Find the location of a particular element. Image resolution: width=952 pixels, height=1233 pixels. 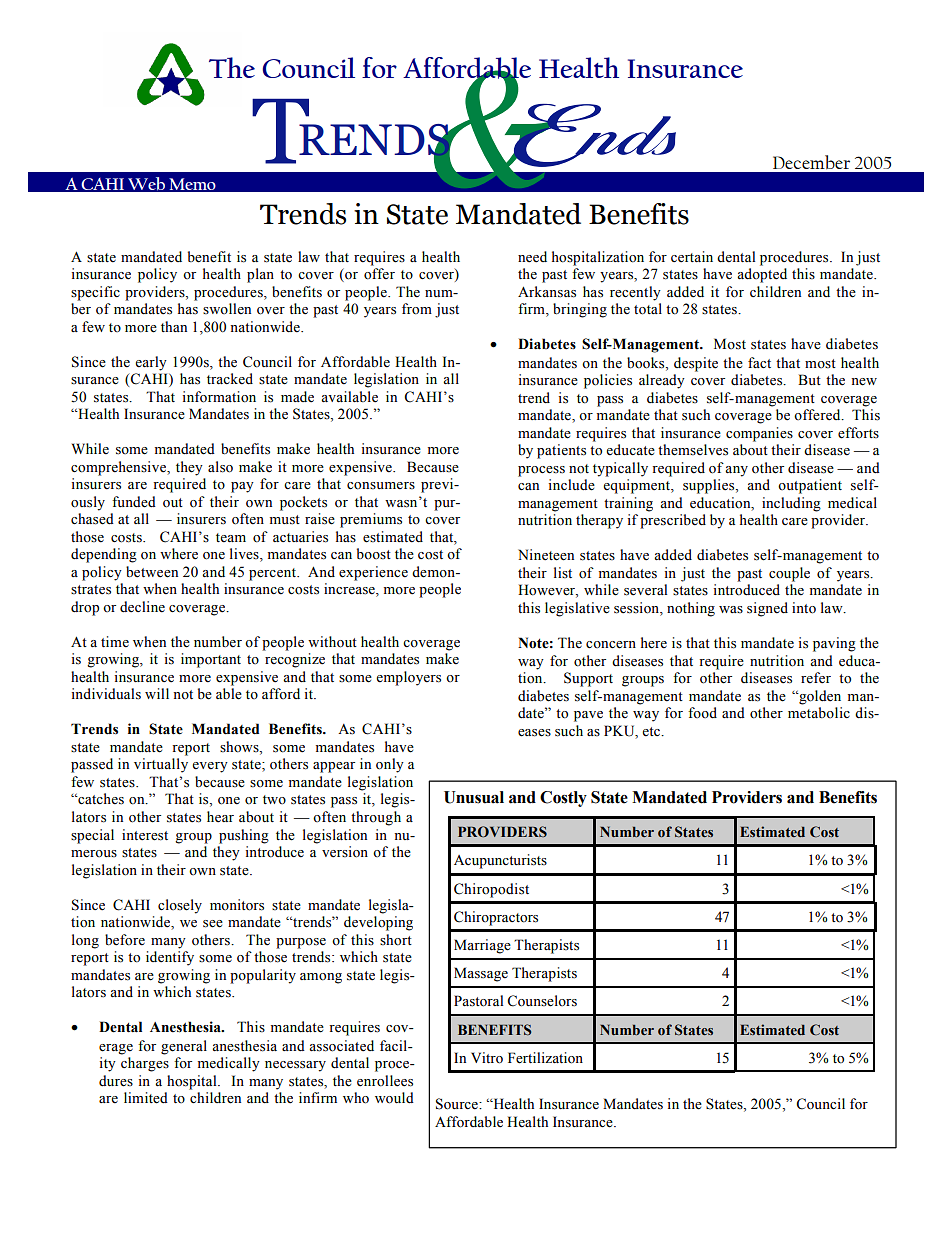

couple is located at coordinates (789, 574).
